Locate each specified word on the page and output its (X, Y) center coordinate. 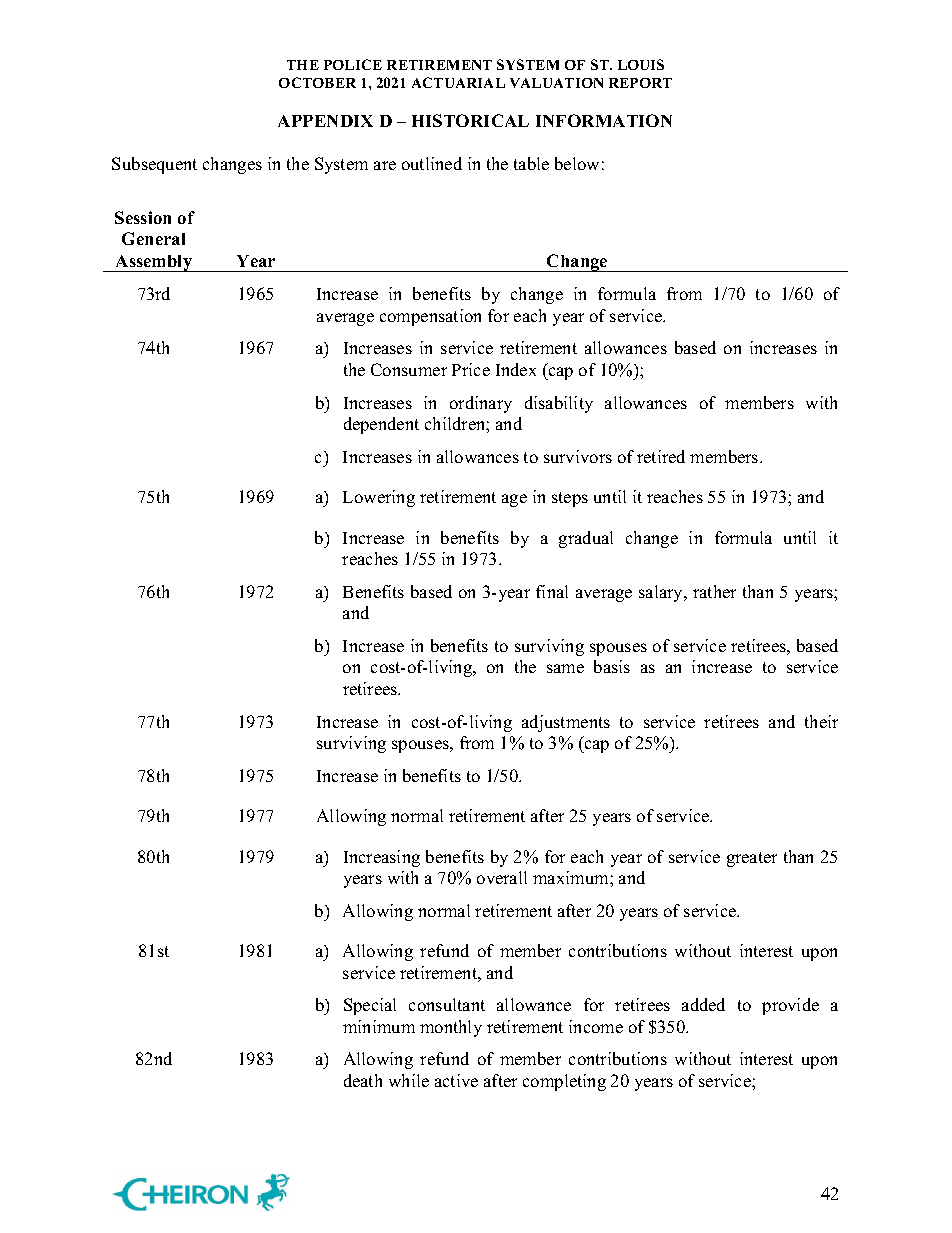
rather (714, 591)
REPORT (640, 83)
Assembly (154, 263)
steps (570, 499)
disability (559, 404)
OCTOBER (317, 82)
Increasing (382, 858)
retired (661, 456)
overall (502, 877)
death (363, 1080)
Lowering (379, 498)
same (565, 668)
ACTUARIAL (458, 82)
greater (752, 859)
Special (370, 1006)
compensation (430, 317)
